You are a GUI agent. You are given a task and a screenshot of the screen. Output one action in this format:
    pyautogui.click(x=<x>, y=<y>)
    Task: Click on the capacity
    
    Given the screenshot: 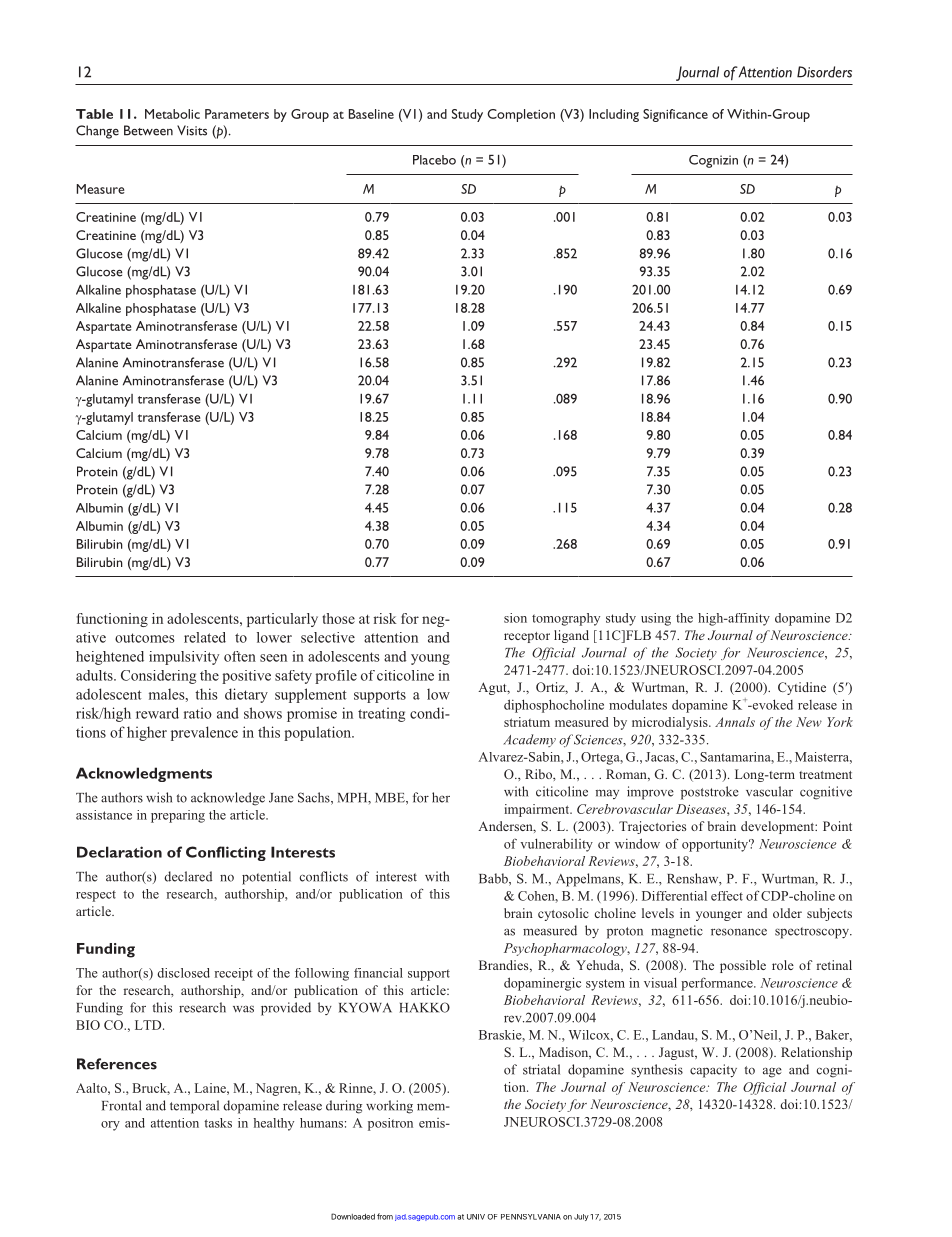 What is the action you would take?
    pyautogui.click(x=713, y=1071)
